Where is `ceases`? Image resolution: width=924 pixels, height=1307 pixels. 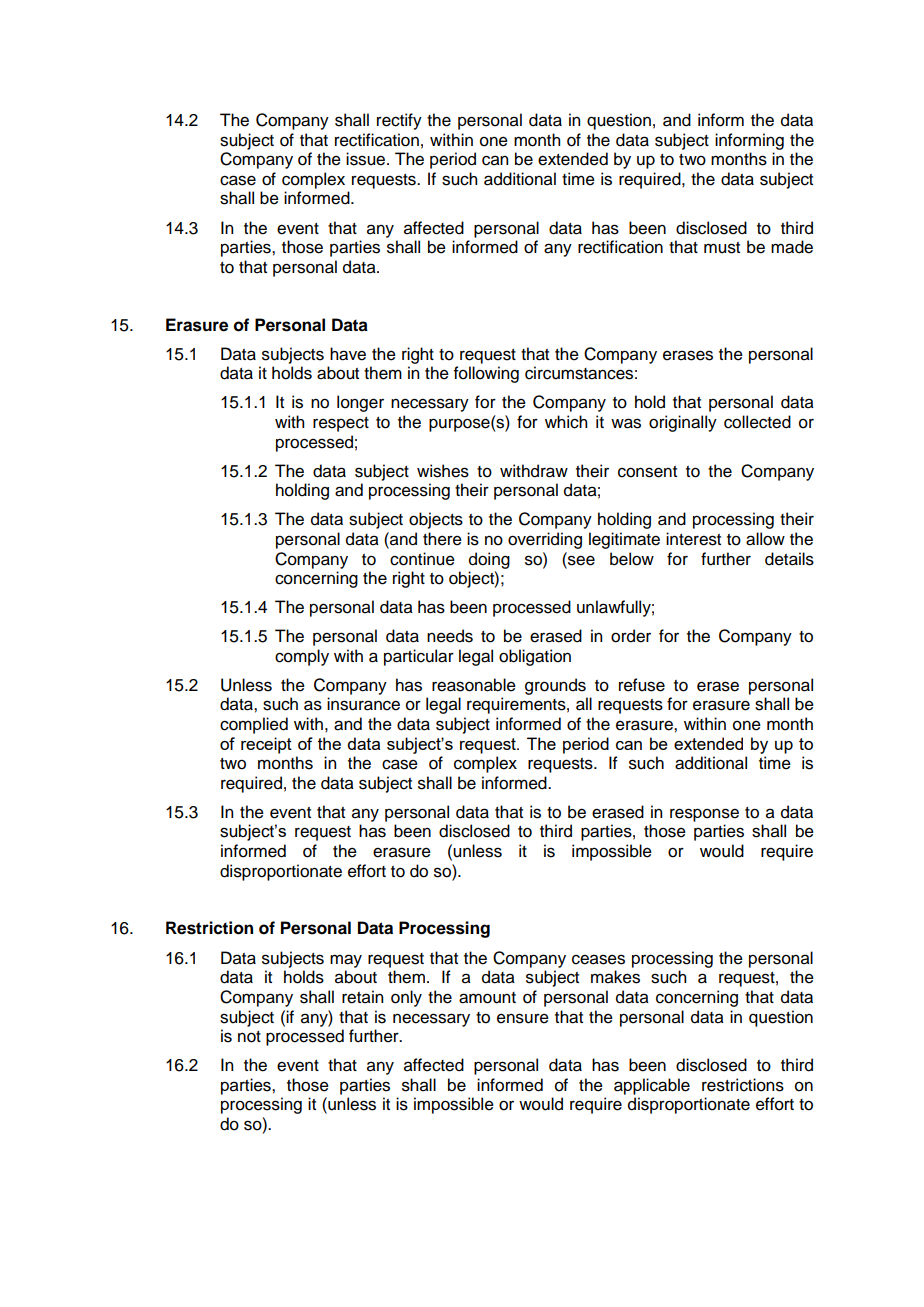
ceases is located at coordinates (598, 959).
